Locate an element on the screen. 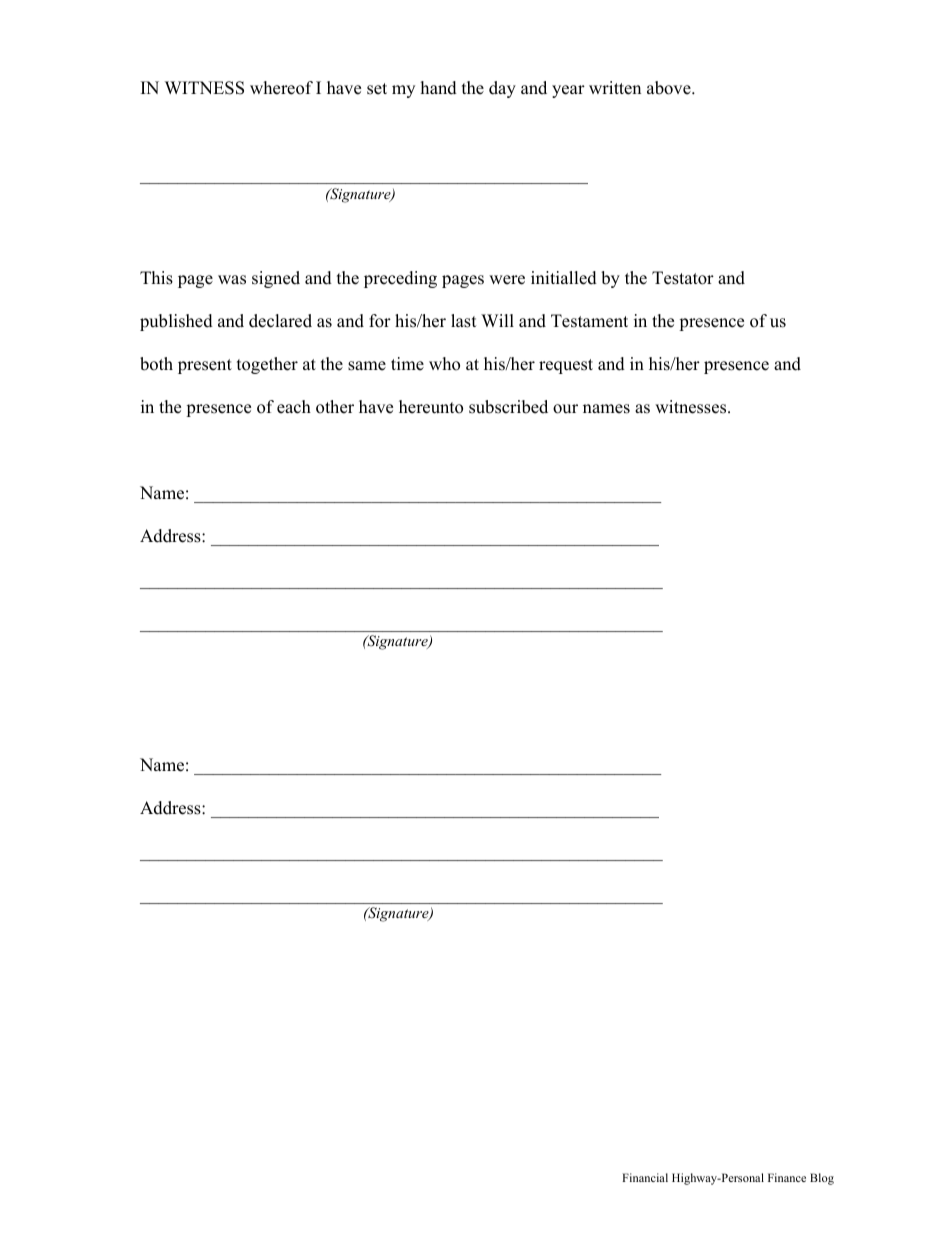 Image resolution: width=952 pixels, height=1233 pixels. other is located at coordinates (335, 407).
